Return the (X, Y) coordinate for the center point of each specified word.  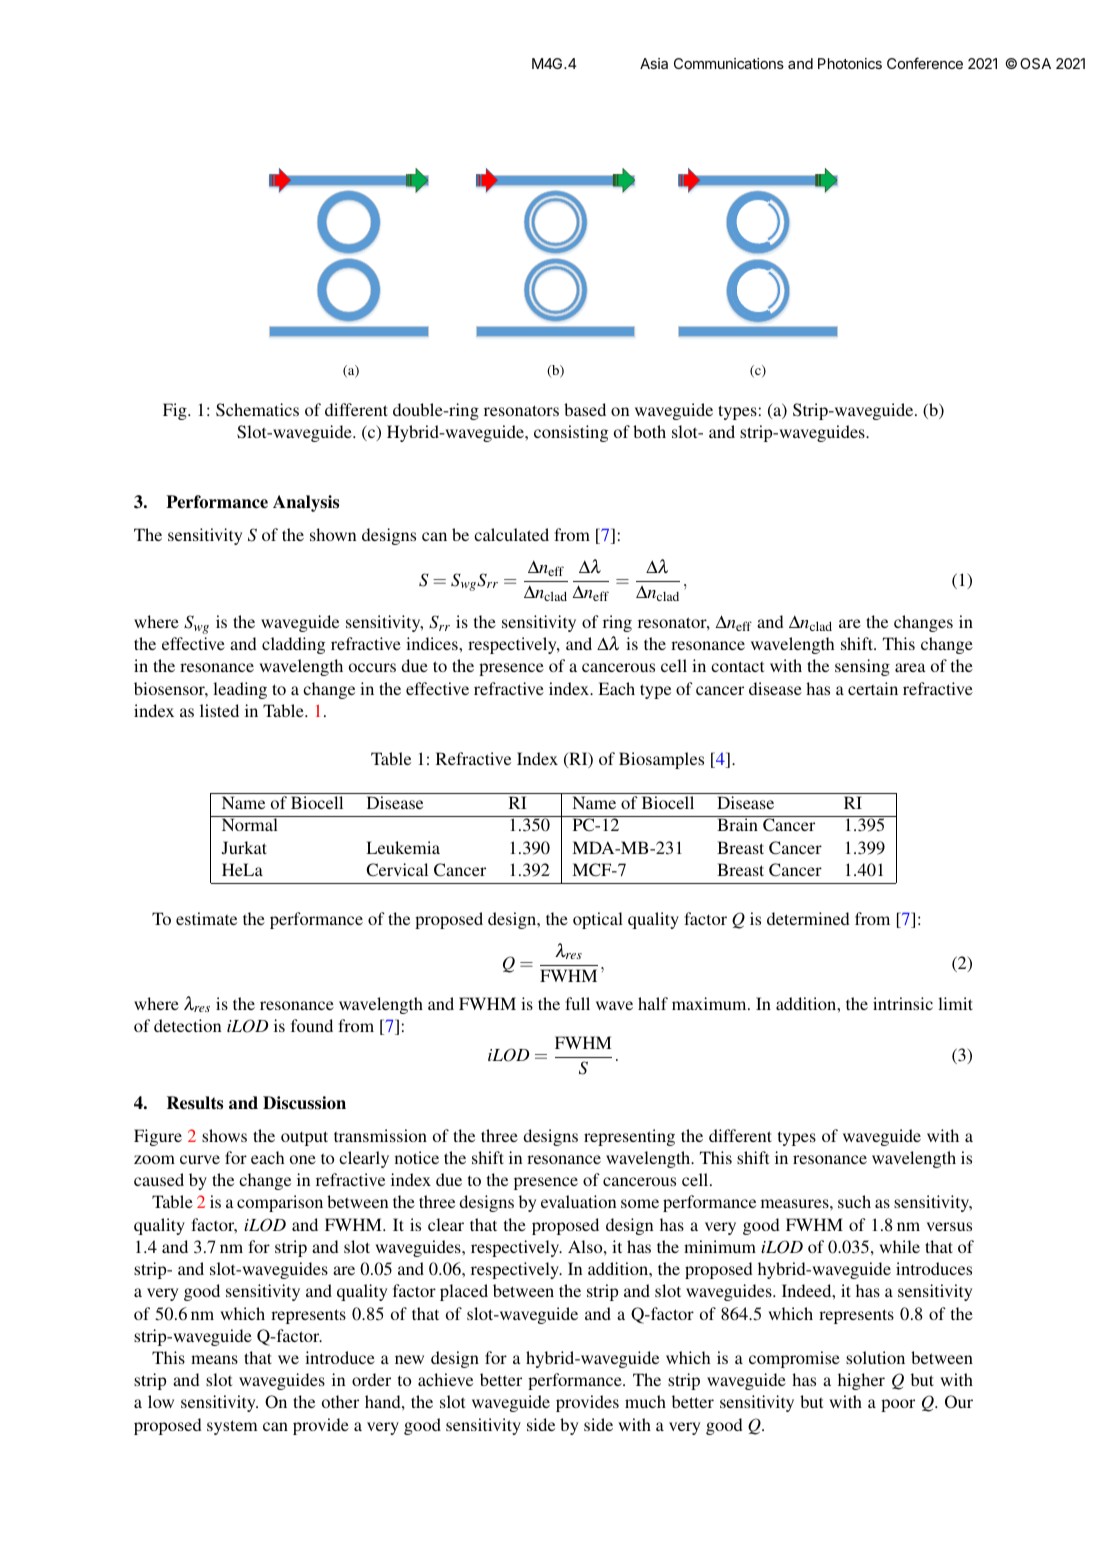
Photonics (850, 63)
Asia (654, 63)
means (214, 1359)
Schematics (257, 410)
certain (873, 688)
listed (219, 710)
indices (433, 643)
